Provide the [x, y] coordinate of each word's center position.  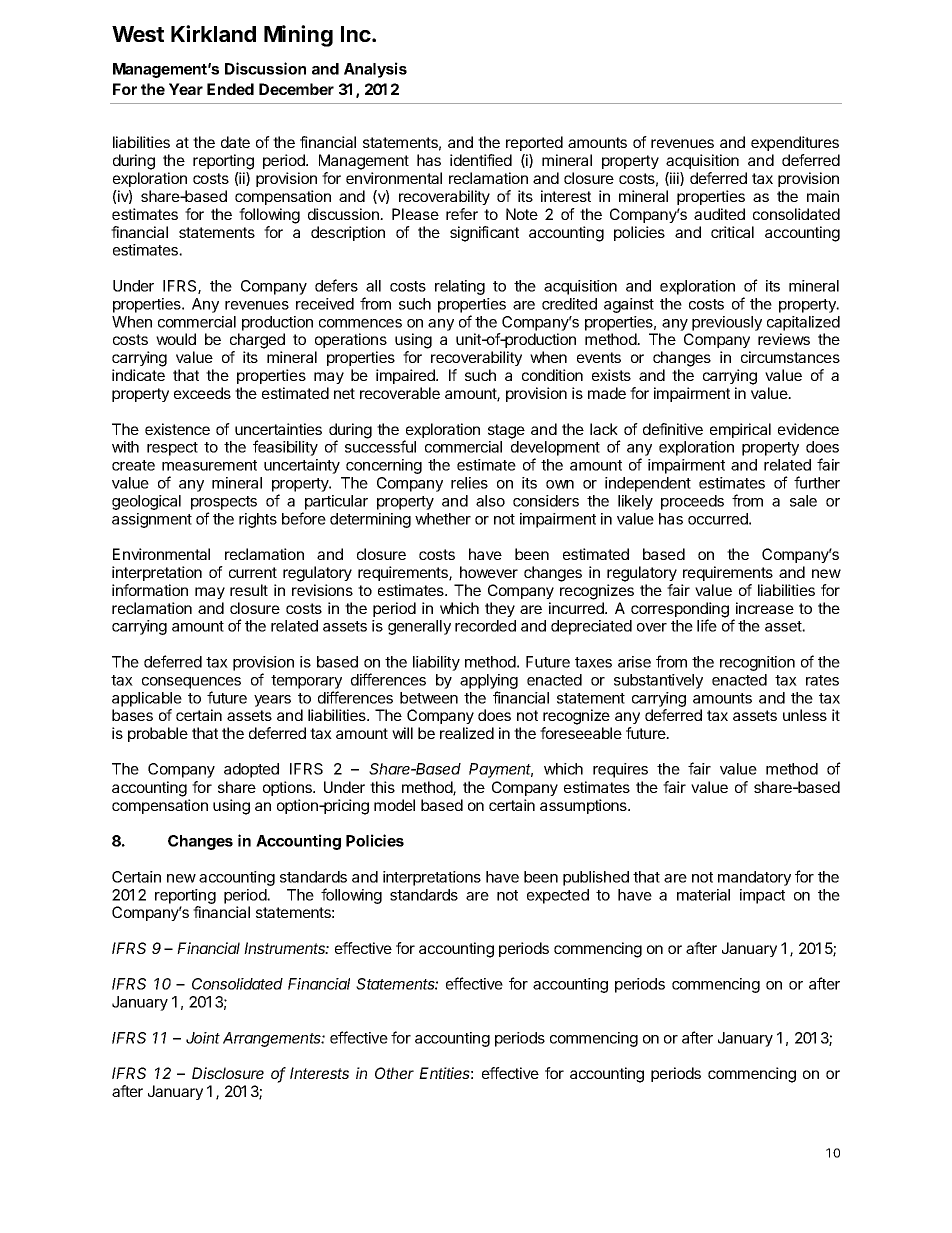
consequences [191, 683]
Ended [230, 89]
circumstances [790, 357]
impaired [406, 376]
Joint [203, 1038]
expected [558, 896]
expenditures [795, 143]
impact [762, 896]
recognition [757, 663]
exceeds [202, 393]
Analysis [375, 70]
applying [489, 681]
